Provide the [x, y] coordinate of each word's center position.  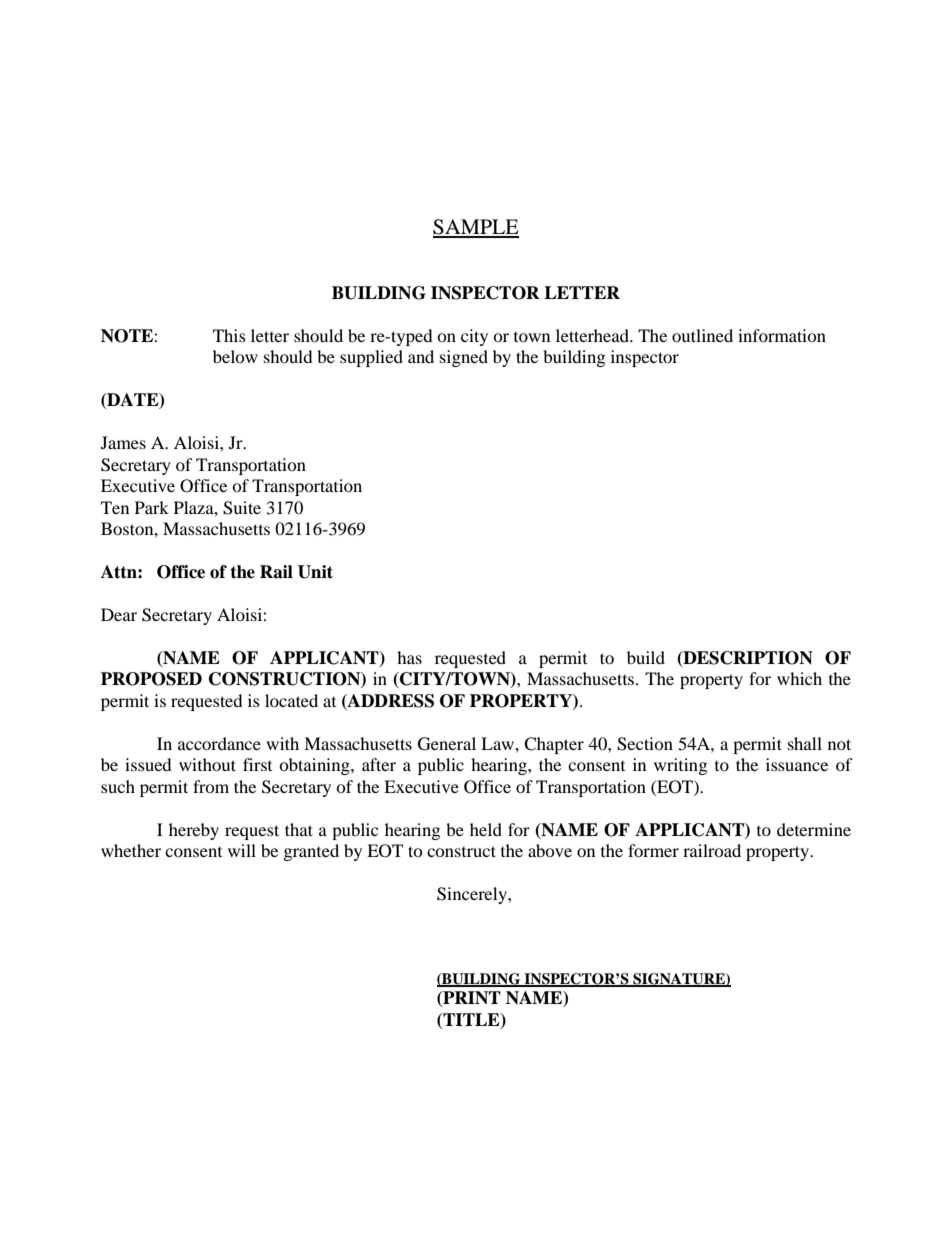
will [242, 850]
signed [464, 358]
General [447, 744]
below [235, 356]
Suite [242, 508]
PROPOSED [151, 679]
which [799, 678]
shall [805, 743]
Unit [315, 572]
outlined [702, 335]
